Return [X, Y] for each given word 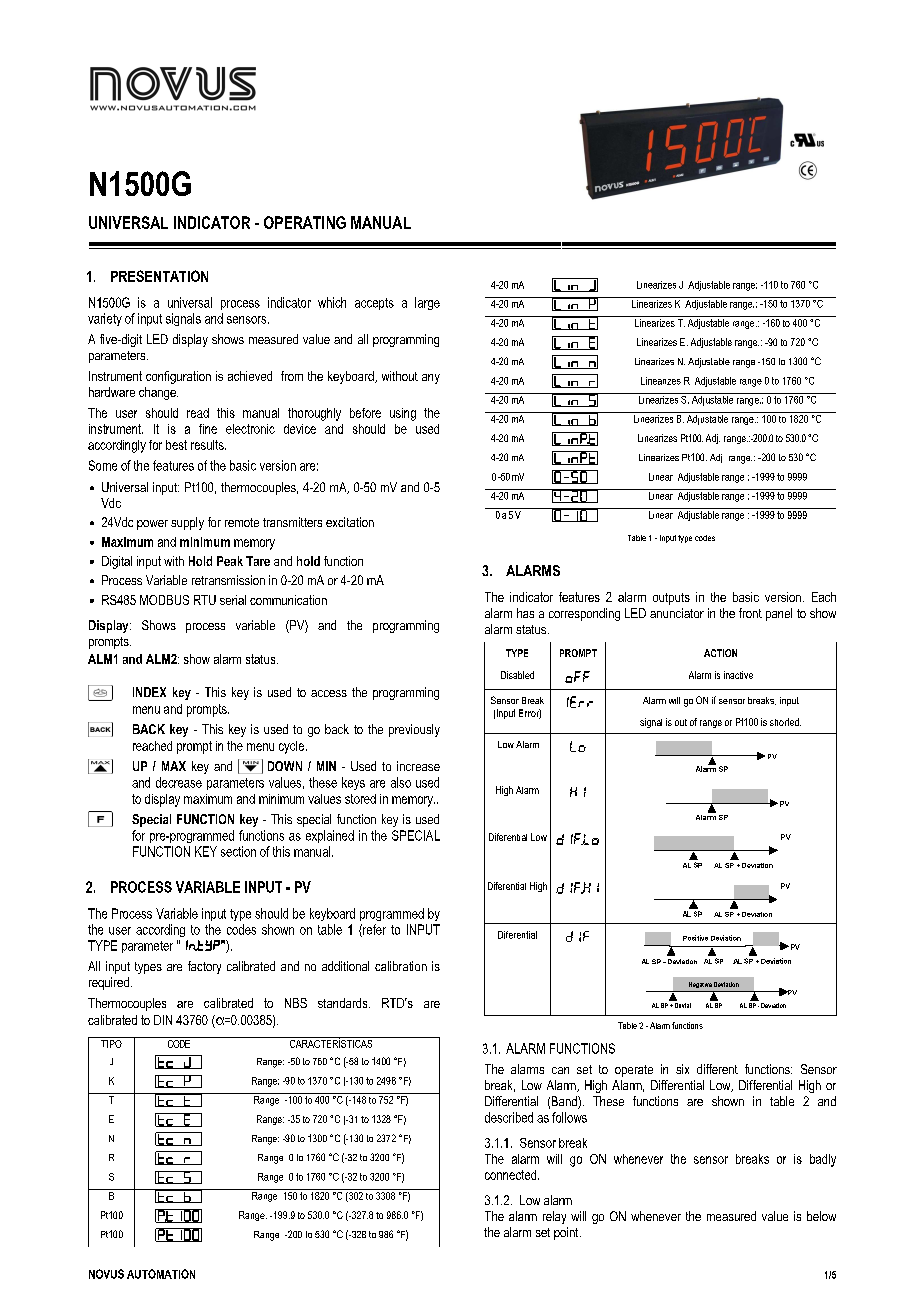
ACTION [720, 653]
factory [204, 967]
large [427, 303]
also [401, 782]
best [176, 445]
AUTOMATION [161, 1274]
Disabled [517, 675]
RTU [205, 600]
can [560, 1070]
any [431, 379]
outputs [671, 599]
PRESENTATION [159, 276]
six [682, 1069]
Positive [695, 938]
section [238, 851]
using [403, 414]
